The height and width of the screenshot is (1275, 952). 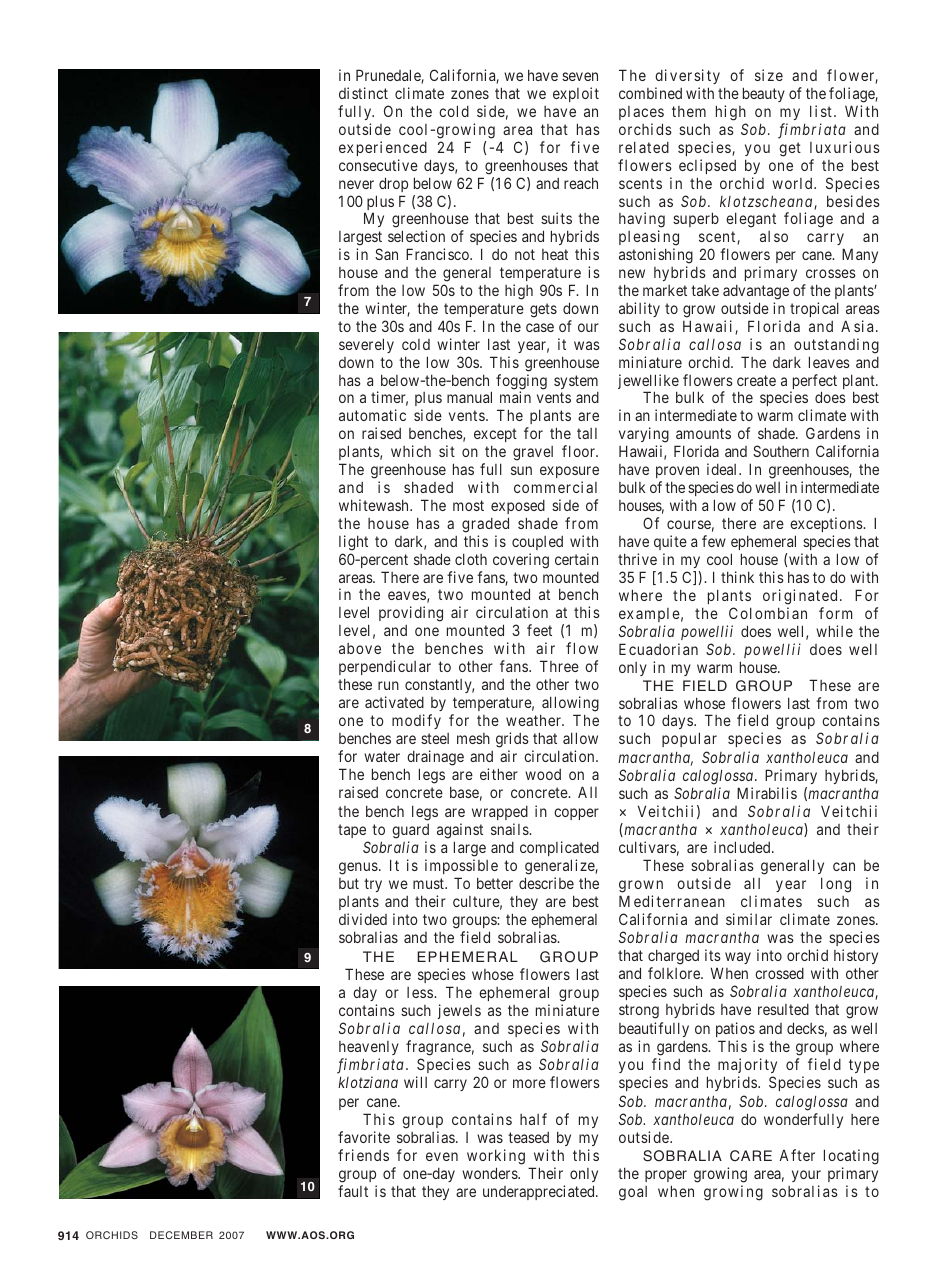 What do you see at coordinates (546, 883) in the screenshot?
I see `describe` at bounding box center [546, 883].
